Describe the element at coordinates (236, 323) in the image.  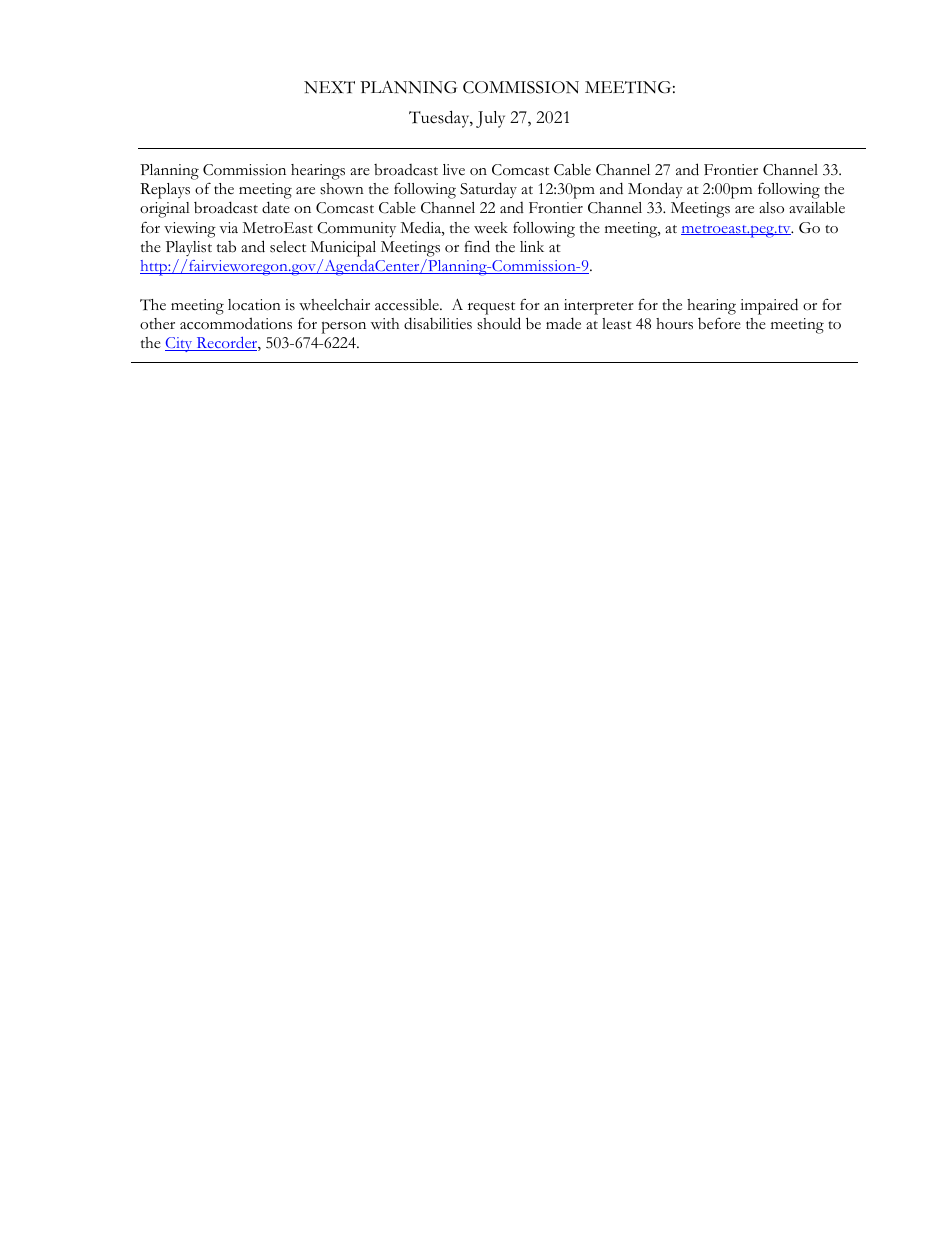
I see `accommodations` at that location.
